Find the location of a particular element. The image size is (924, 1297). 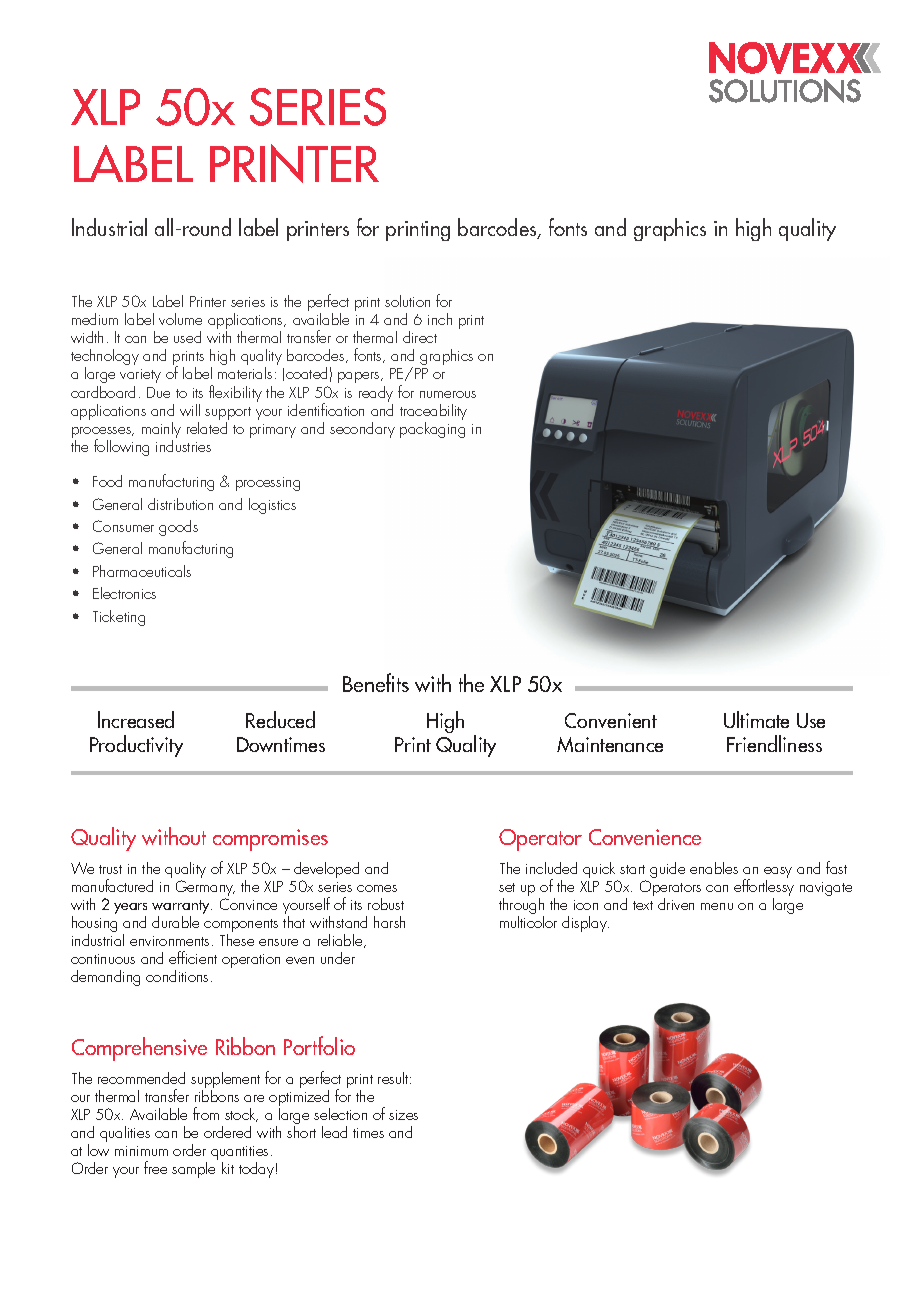

Productivity is located at coordinates (136, 746).
